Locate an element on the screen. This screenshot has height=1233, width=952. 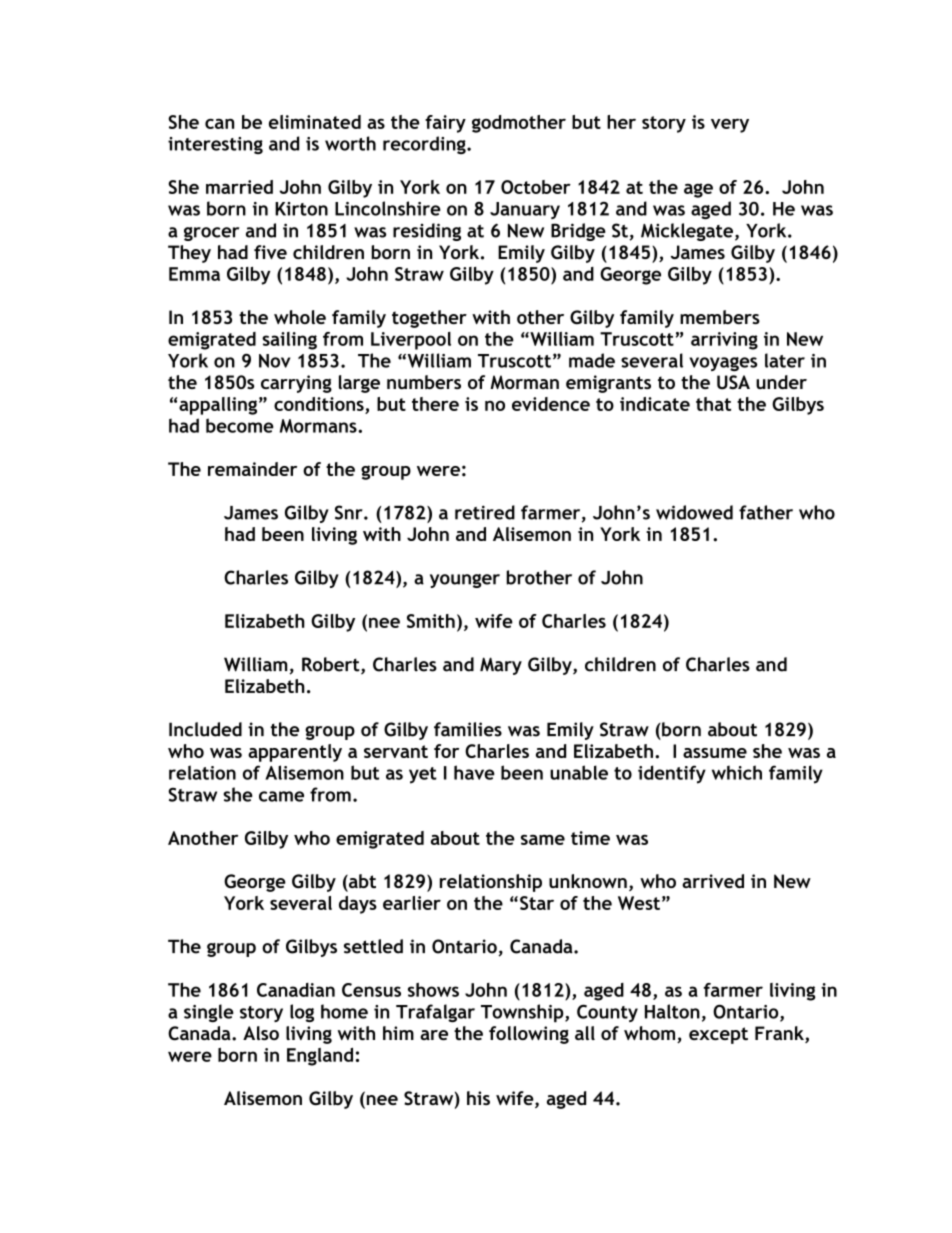
younger is located at coordinates (465, 581).
